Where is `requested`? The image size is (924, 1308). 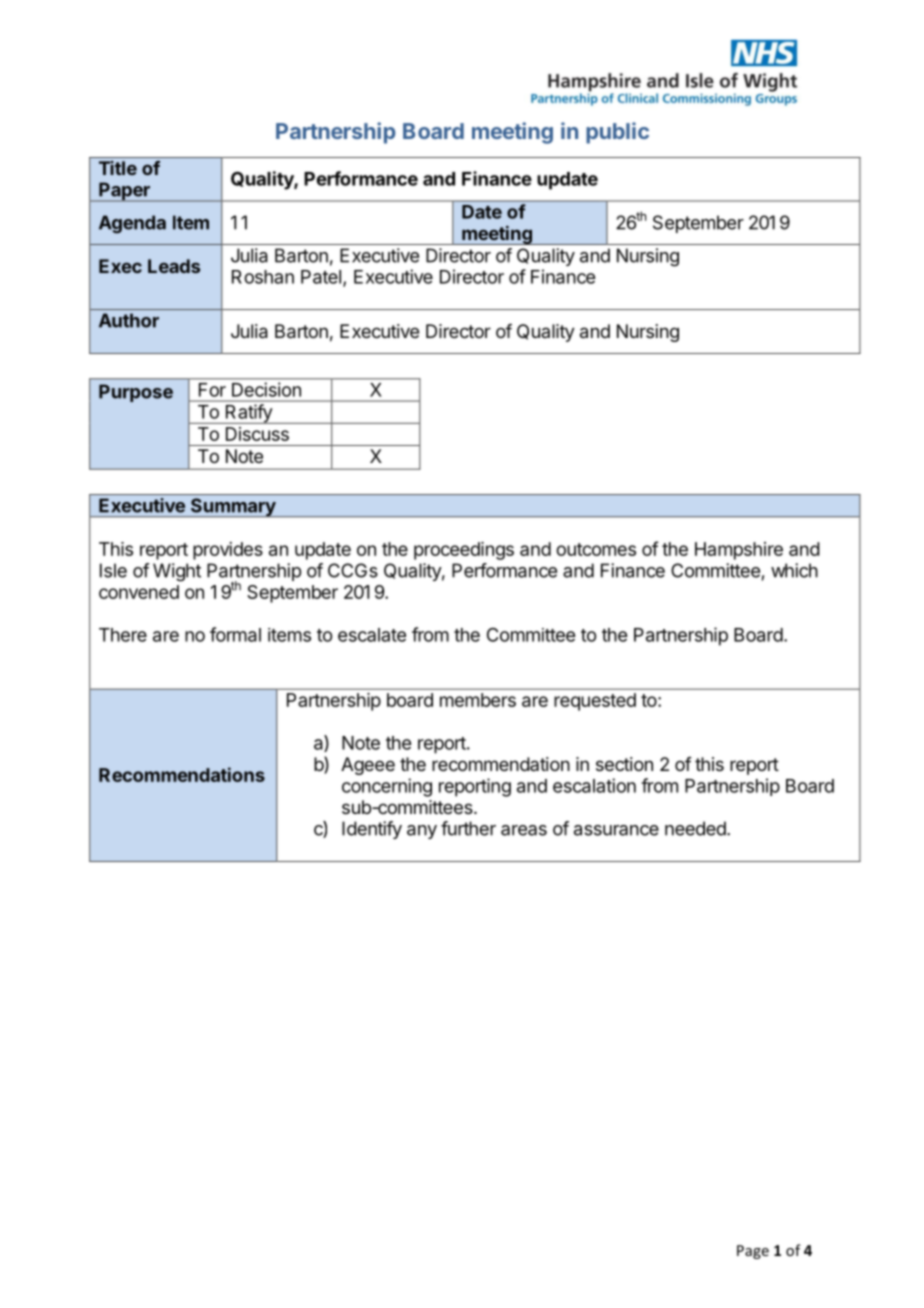
requested is located at coordinates (595, 702).
